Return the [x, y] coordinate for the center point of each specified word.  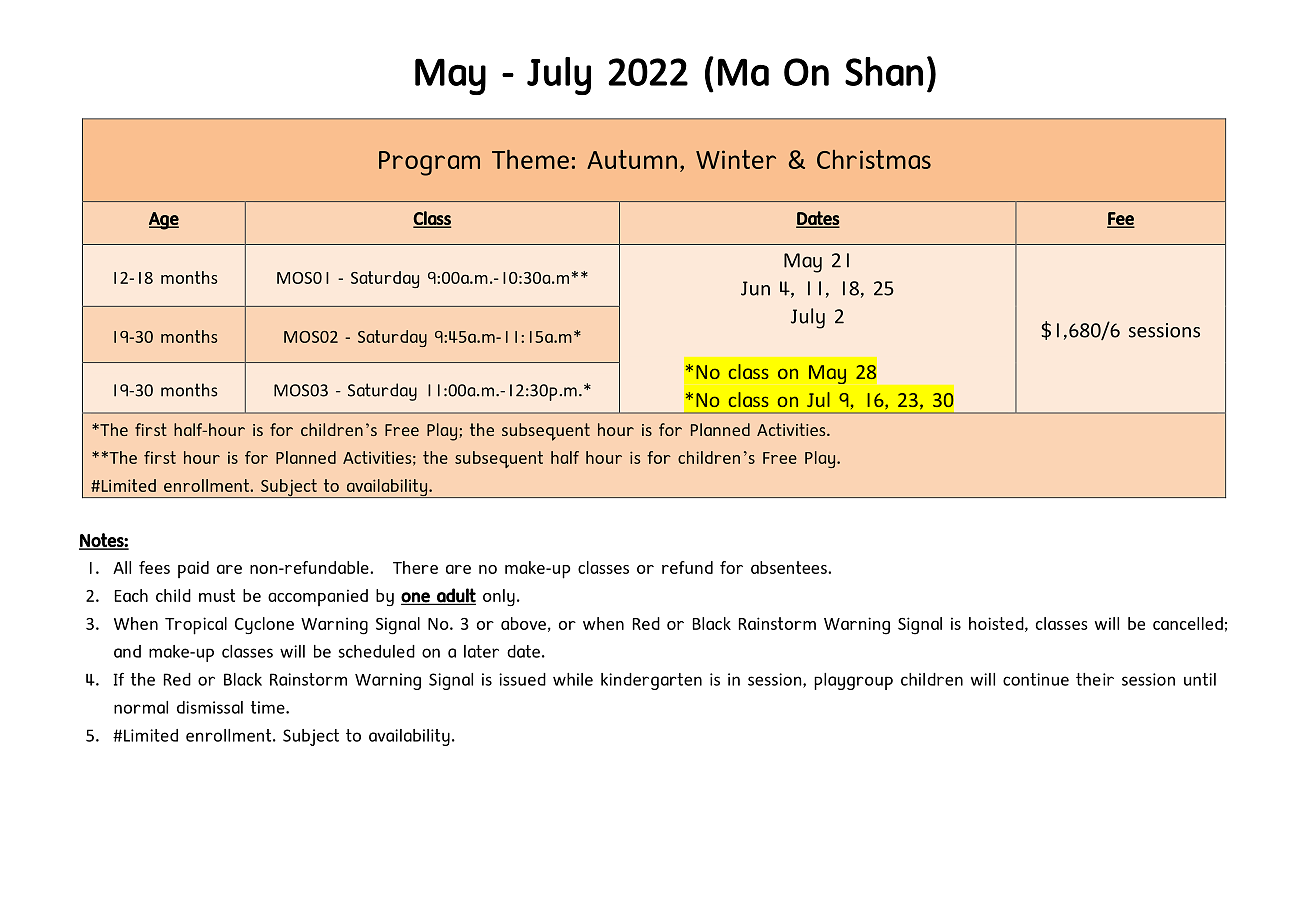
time [269, 707]
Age [164, 221]
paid [193, 569]
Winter [736, 159]
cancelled [1188, 623]
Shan [884, 71]
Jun [755, 288]
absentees [790, 567]
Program [429, 163]
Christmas [874, 159]
